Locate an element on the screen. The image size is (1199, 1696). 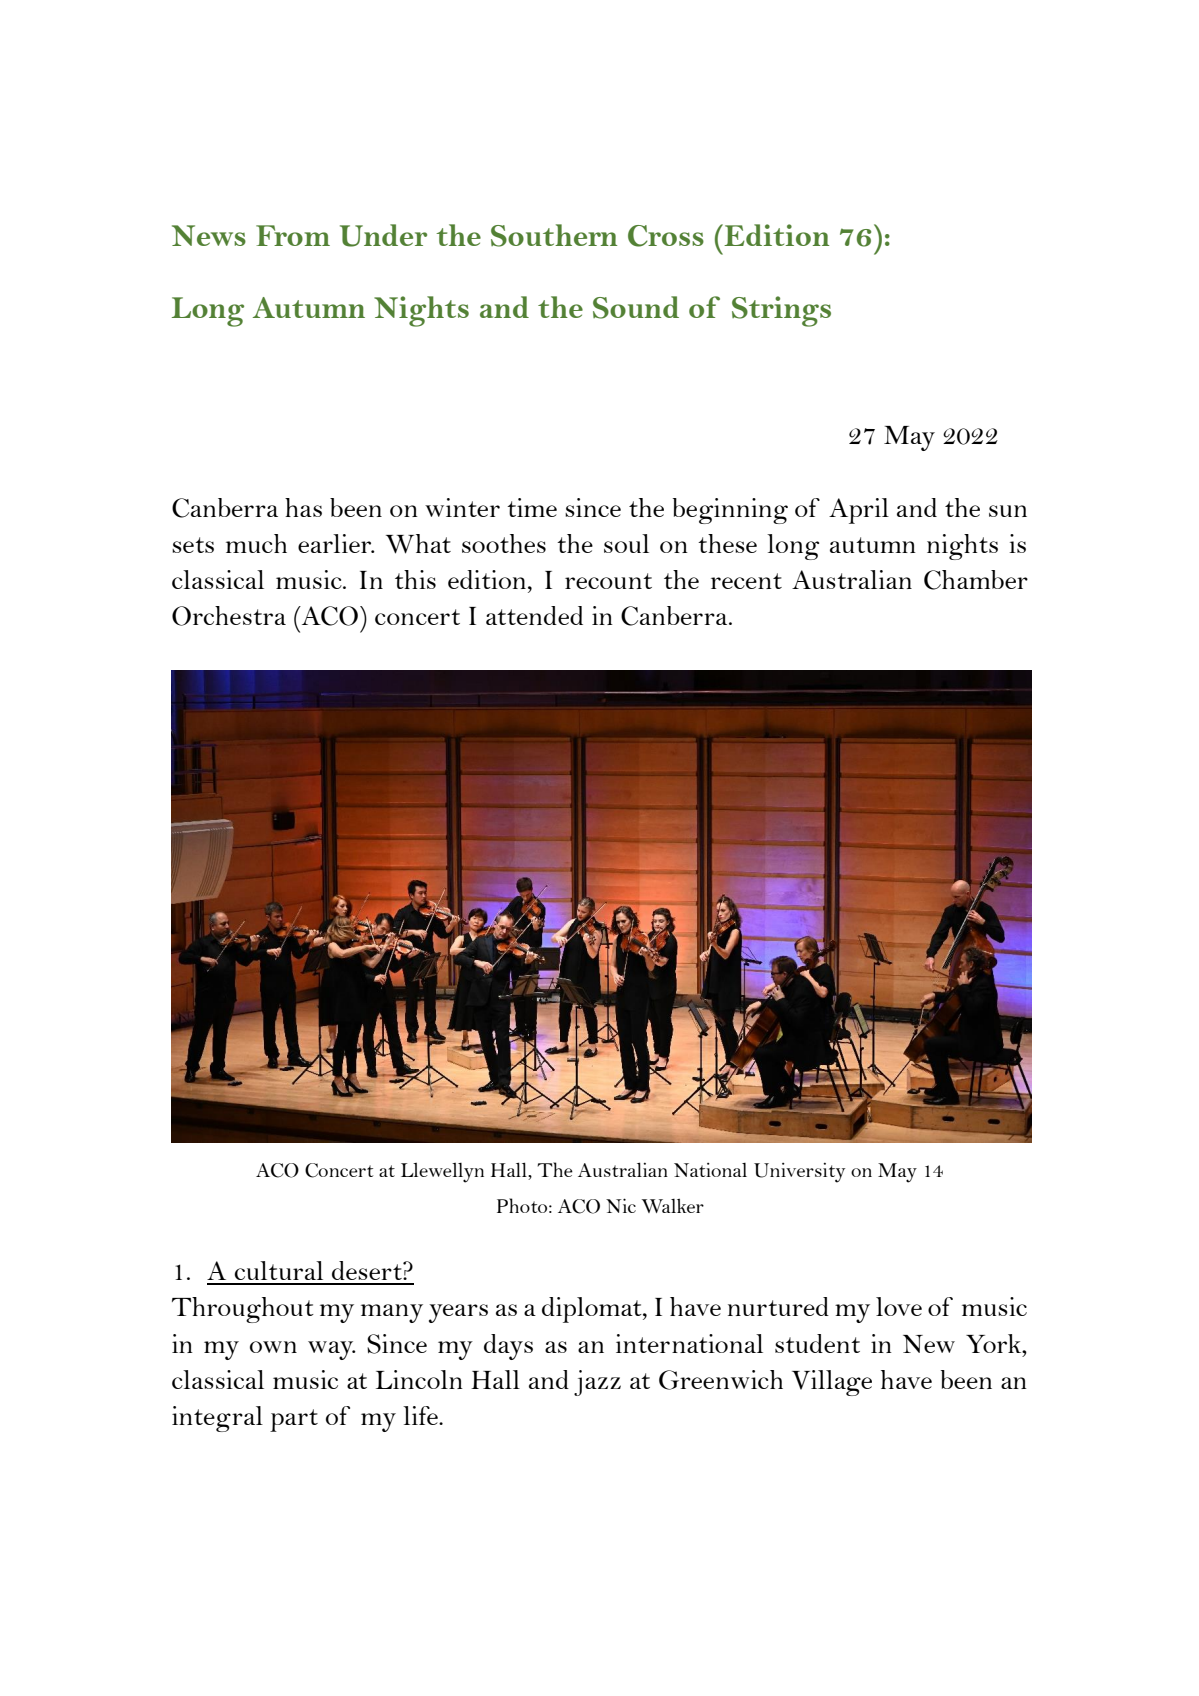
Throughout is located at coordinates (243, 1310).
